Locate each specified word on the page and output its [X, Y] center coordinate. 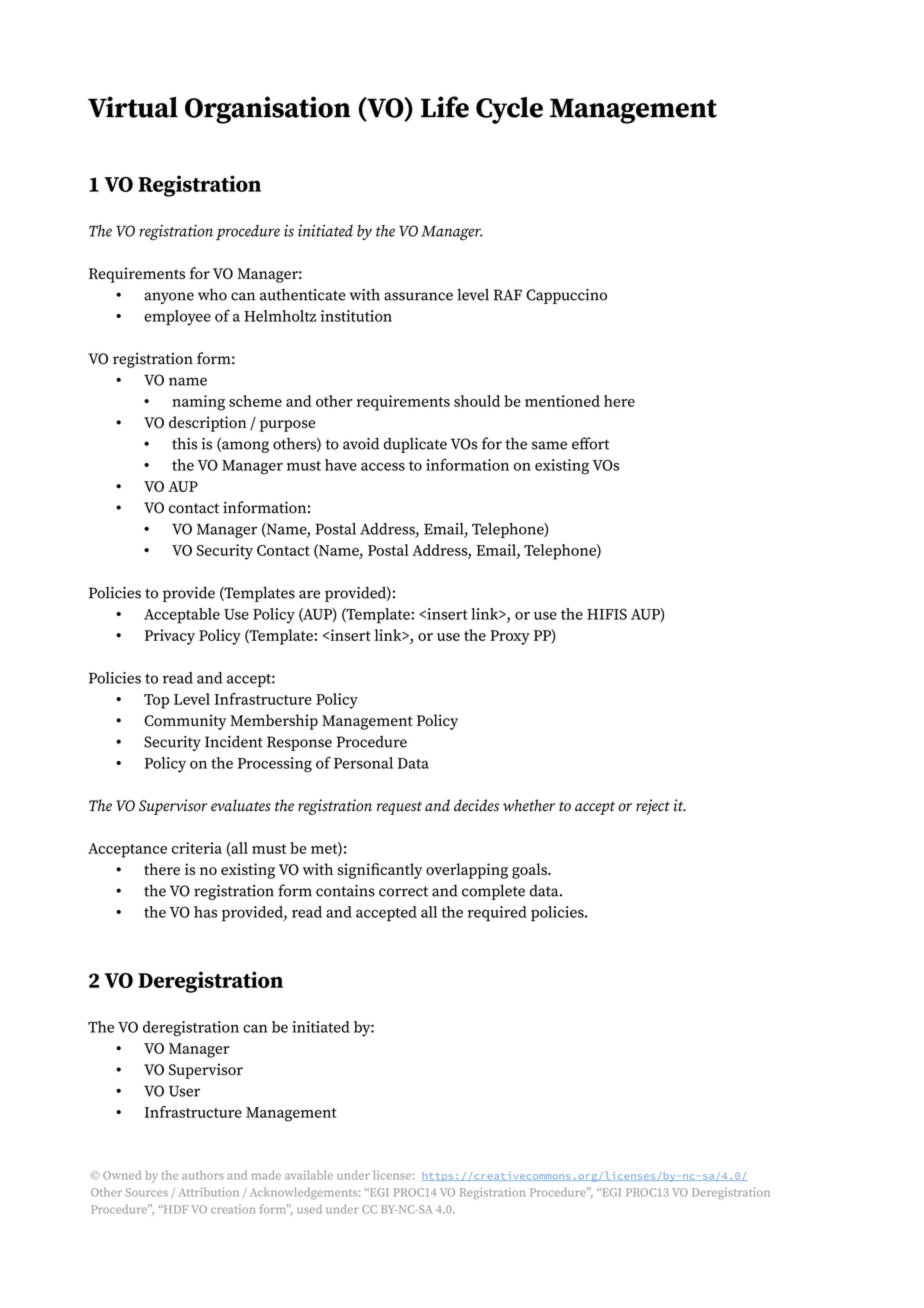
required [497, 914]
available [309, 1175]
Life [445, 107]
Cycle [509, 110]
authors [203, 1175]
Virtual [133, 107]
